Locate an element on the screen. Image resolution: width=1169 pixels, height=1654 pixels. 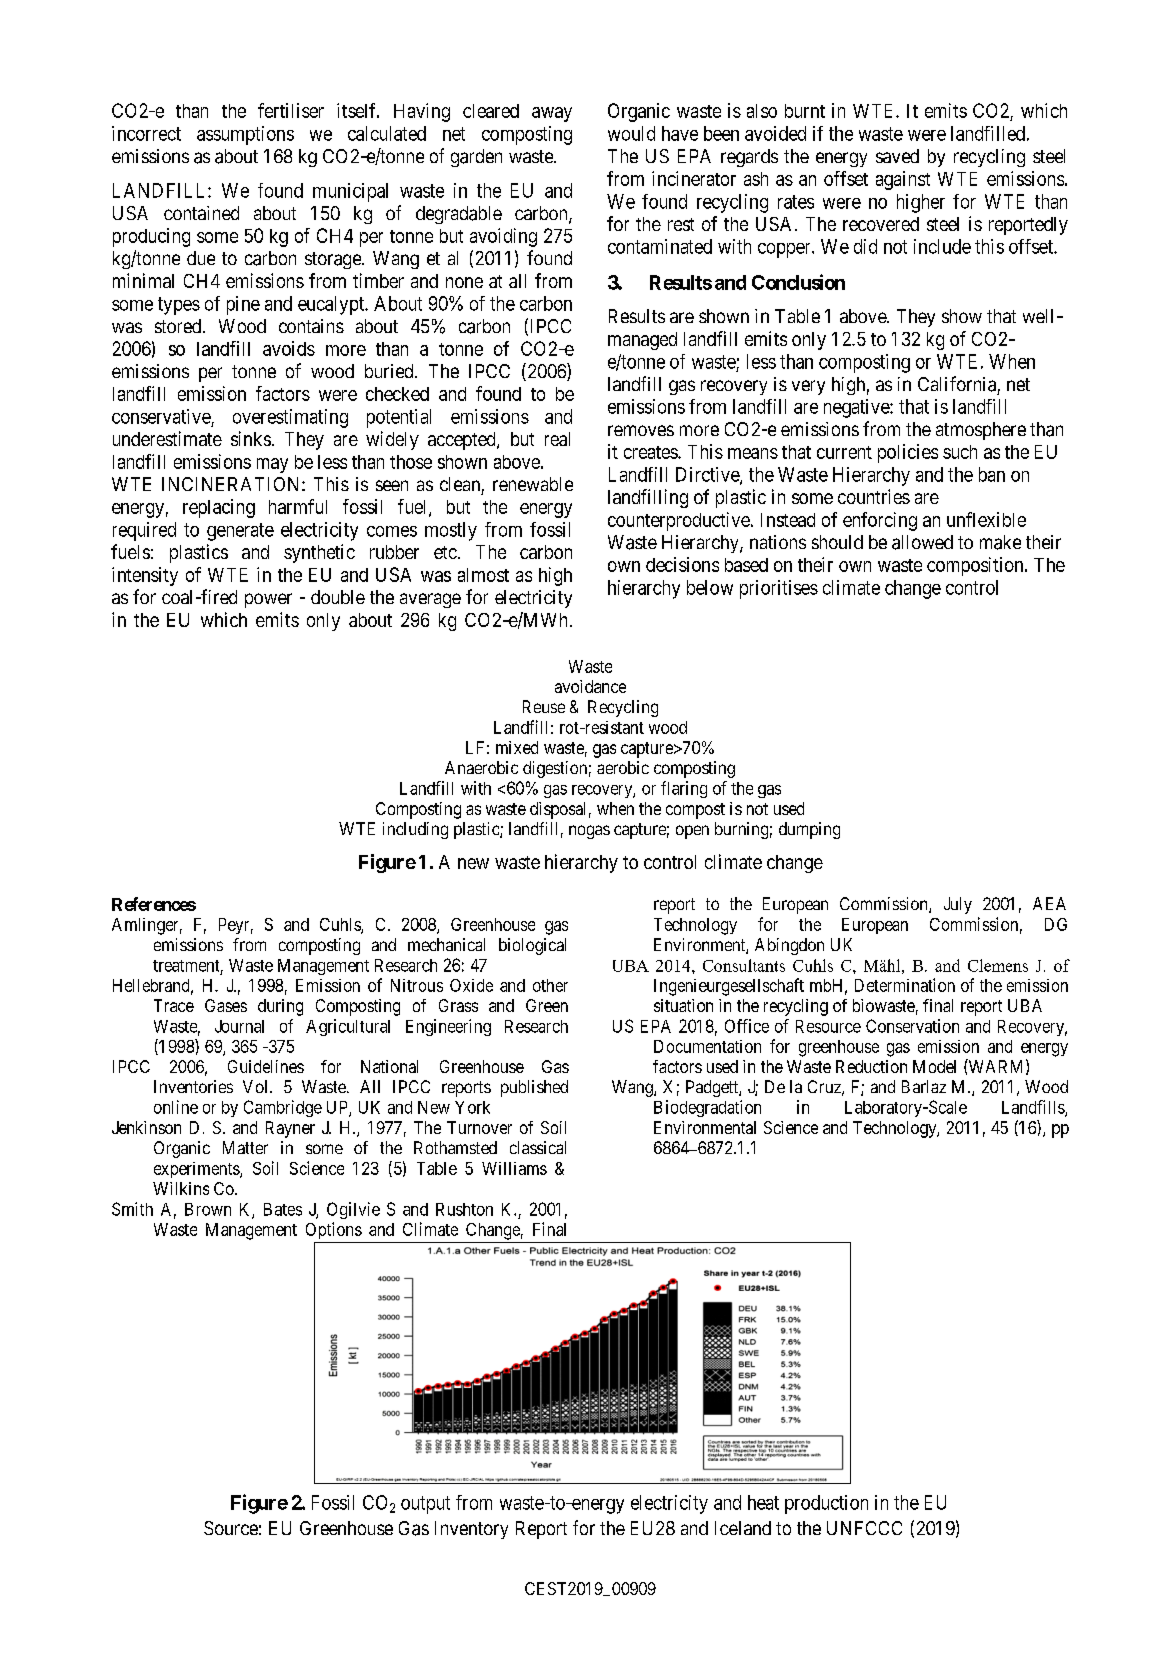
Journal is located at coordinates (239, 1026).
